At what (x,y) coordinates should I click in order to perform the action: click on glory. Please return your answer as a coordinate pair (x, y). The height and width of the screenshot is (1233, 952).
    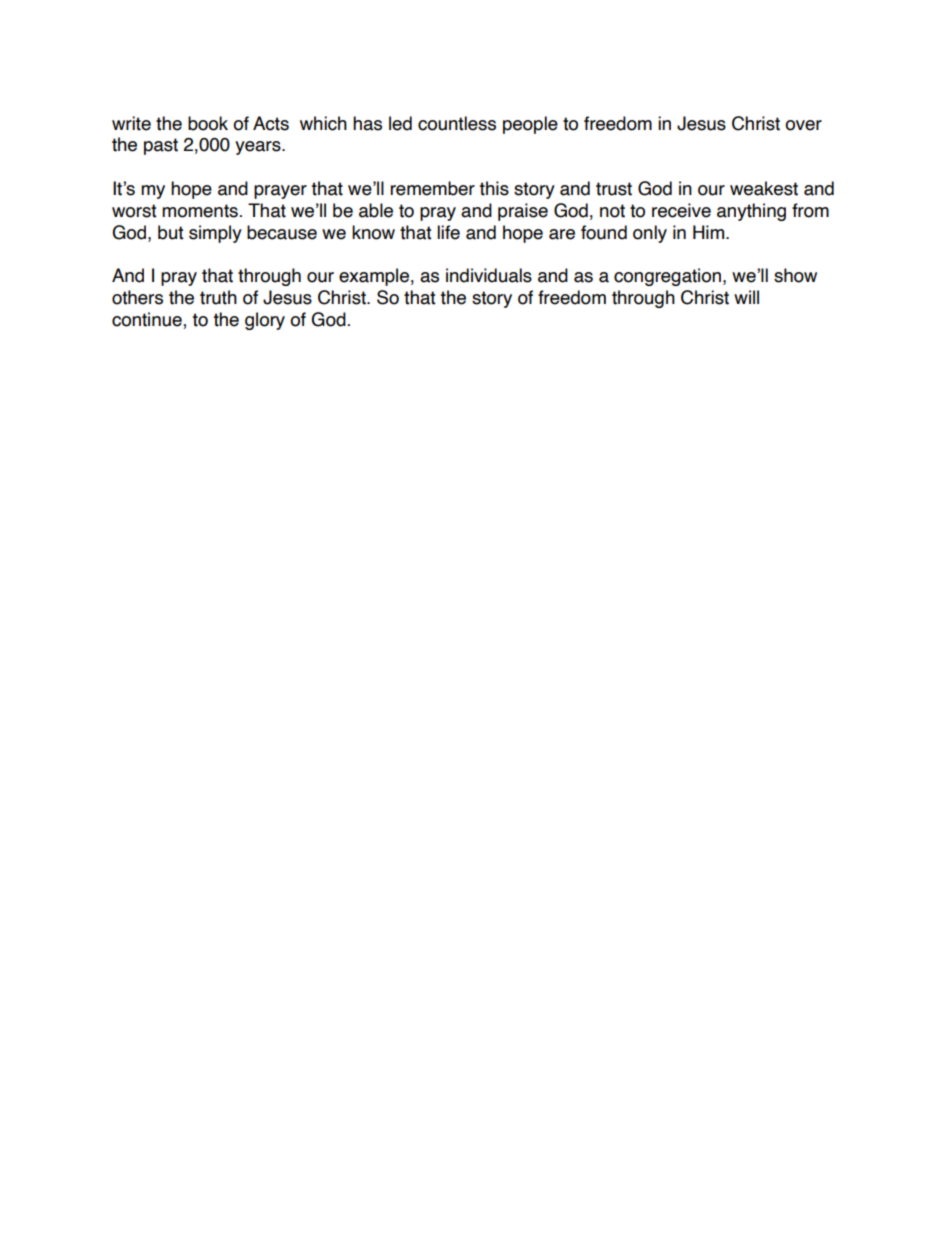
    Looking at the image, I should click on (265, 321).
